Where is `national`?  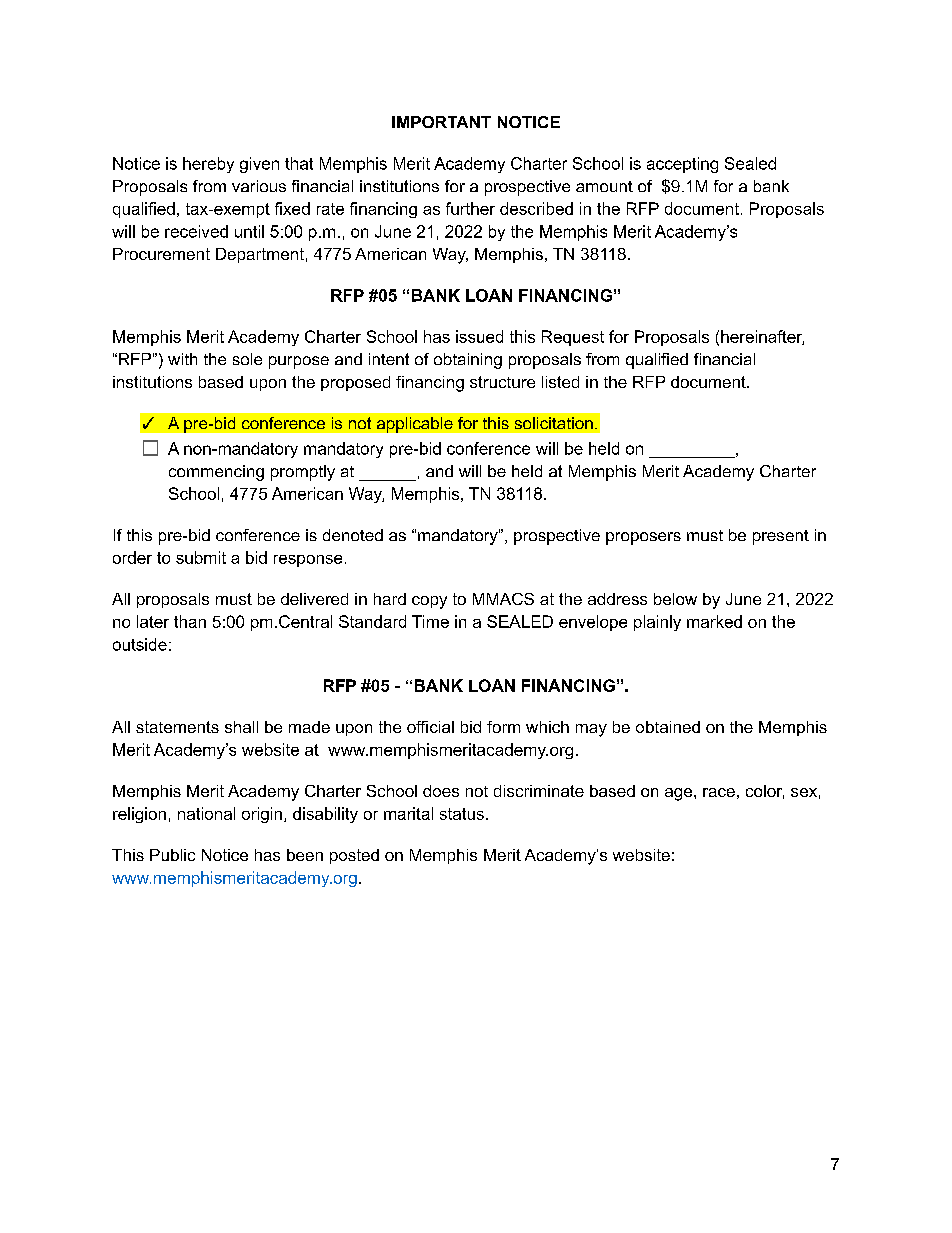
national is located at coordinates (206, 813).
